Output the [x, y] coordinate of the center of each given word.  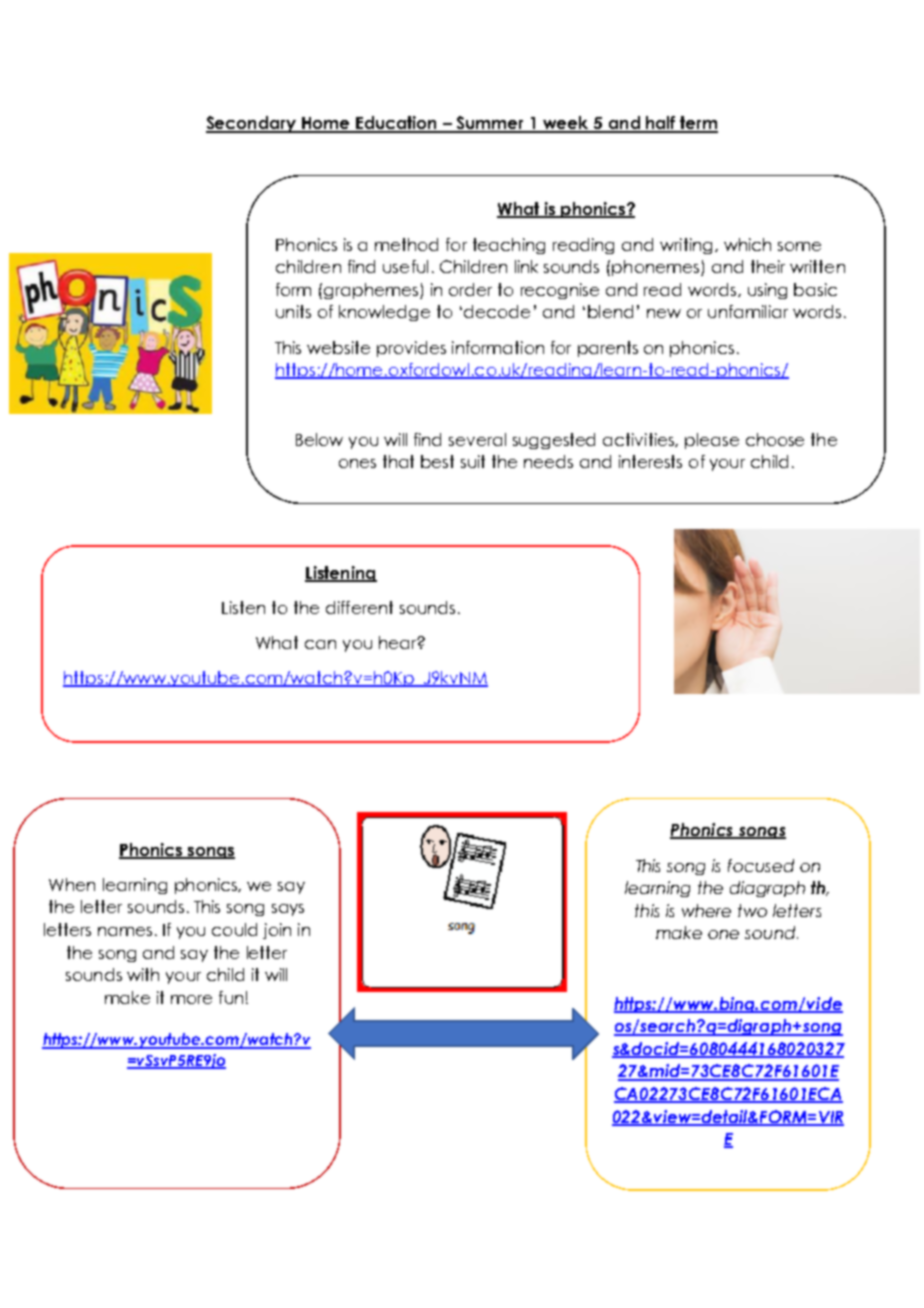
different [359, 607]
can [320, 644]
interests [650, 461]
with [143, 974]
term [698, 124]
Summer [490, 124]
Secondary [252, 124]
